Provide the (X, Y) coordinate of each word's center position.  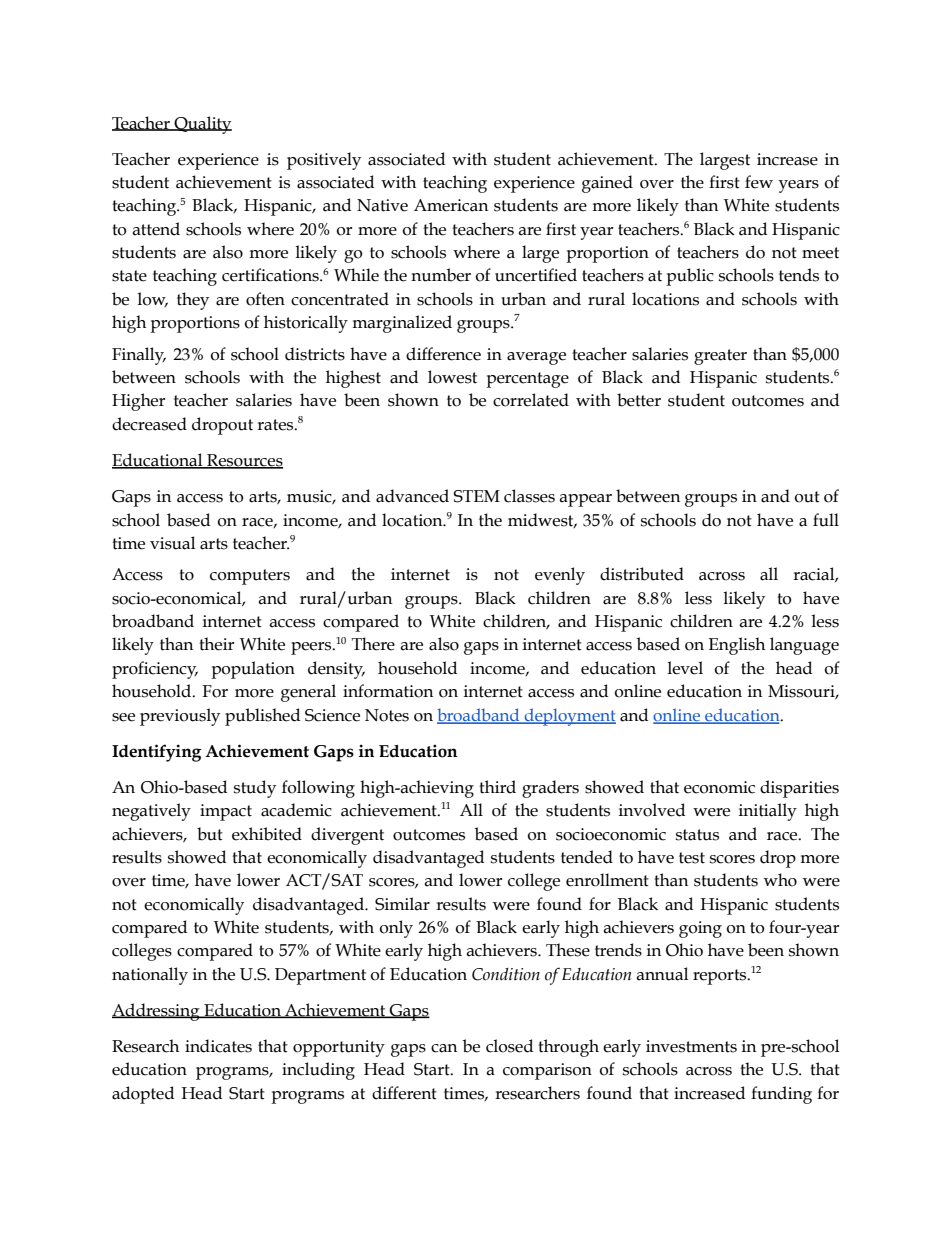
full (826, 520)
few (759, 182)
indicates (218, 1046)
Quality (202, 125)
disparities (799, 789)
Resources (244, 461)
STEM (476, 496)
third (497, 787)
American (451, 205)
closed (509, 1046)
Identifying (157, 753)
